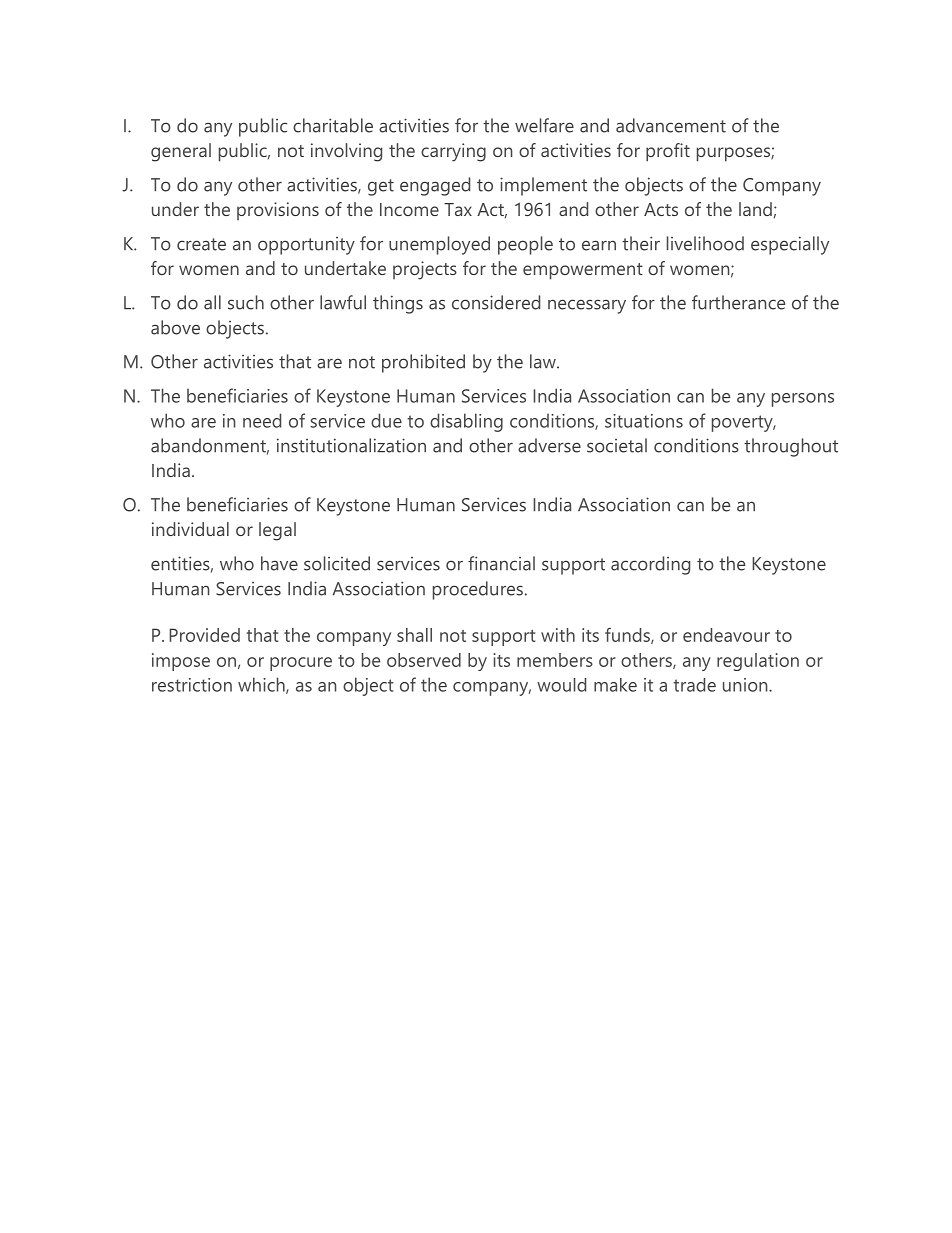  Describe the element at coordinates (262, 420) in the screenshot. I see `need` at that location.
